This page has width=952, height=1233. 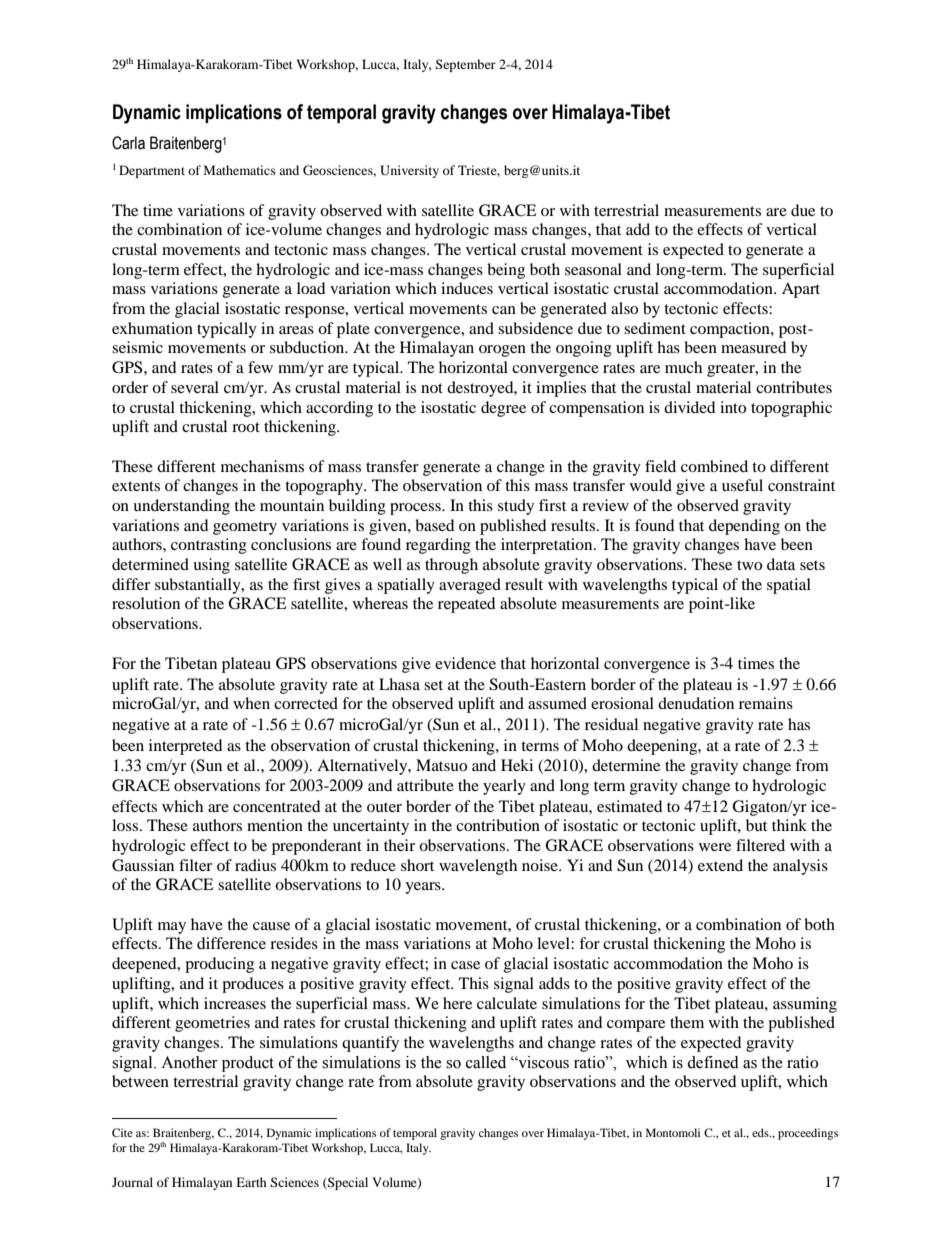 What do you see at coordinates (251, 1182) in the page?
I see `Earth` at bounding box center [251, 1182].
